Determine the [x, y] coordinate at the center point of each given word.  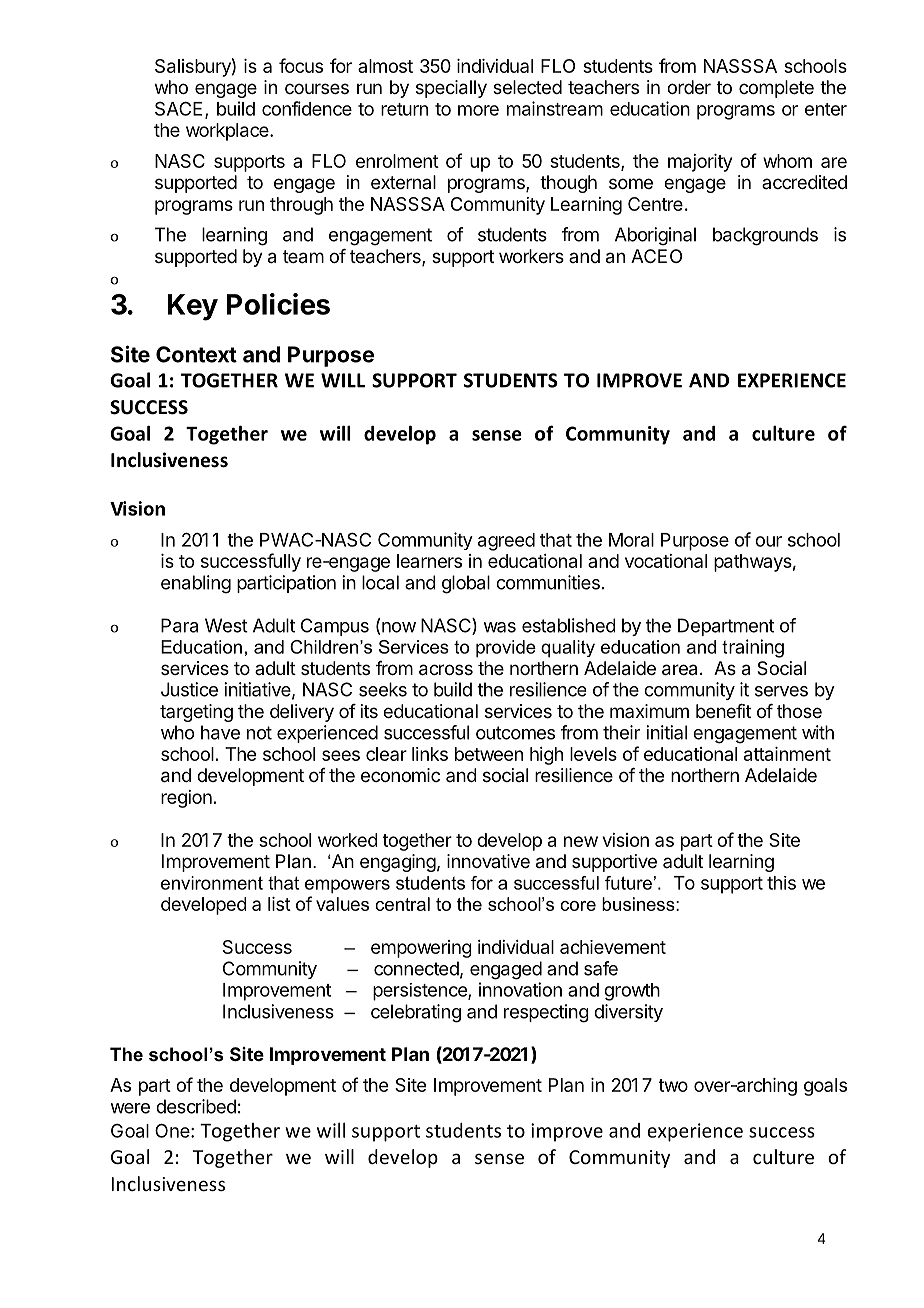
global [466, 584]
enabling [196, 584]
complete [776, 89]
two [673, 1085]
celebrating [416, 1013]
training [753, 648]
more [478, 110]
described [196, 1106]
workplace [228, 132]
